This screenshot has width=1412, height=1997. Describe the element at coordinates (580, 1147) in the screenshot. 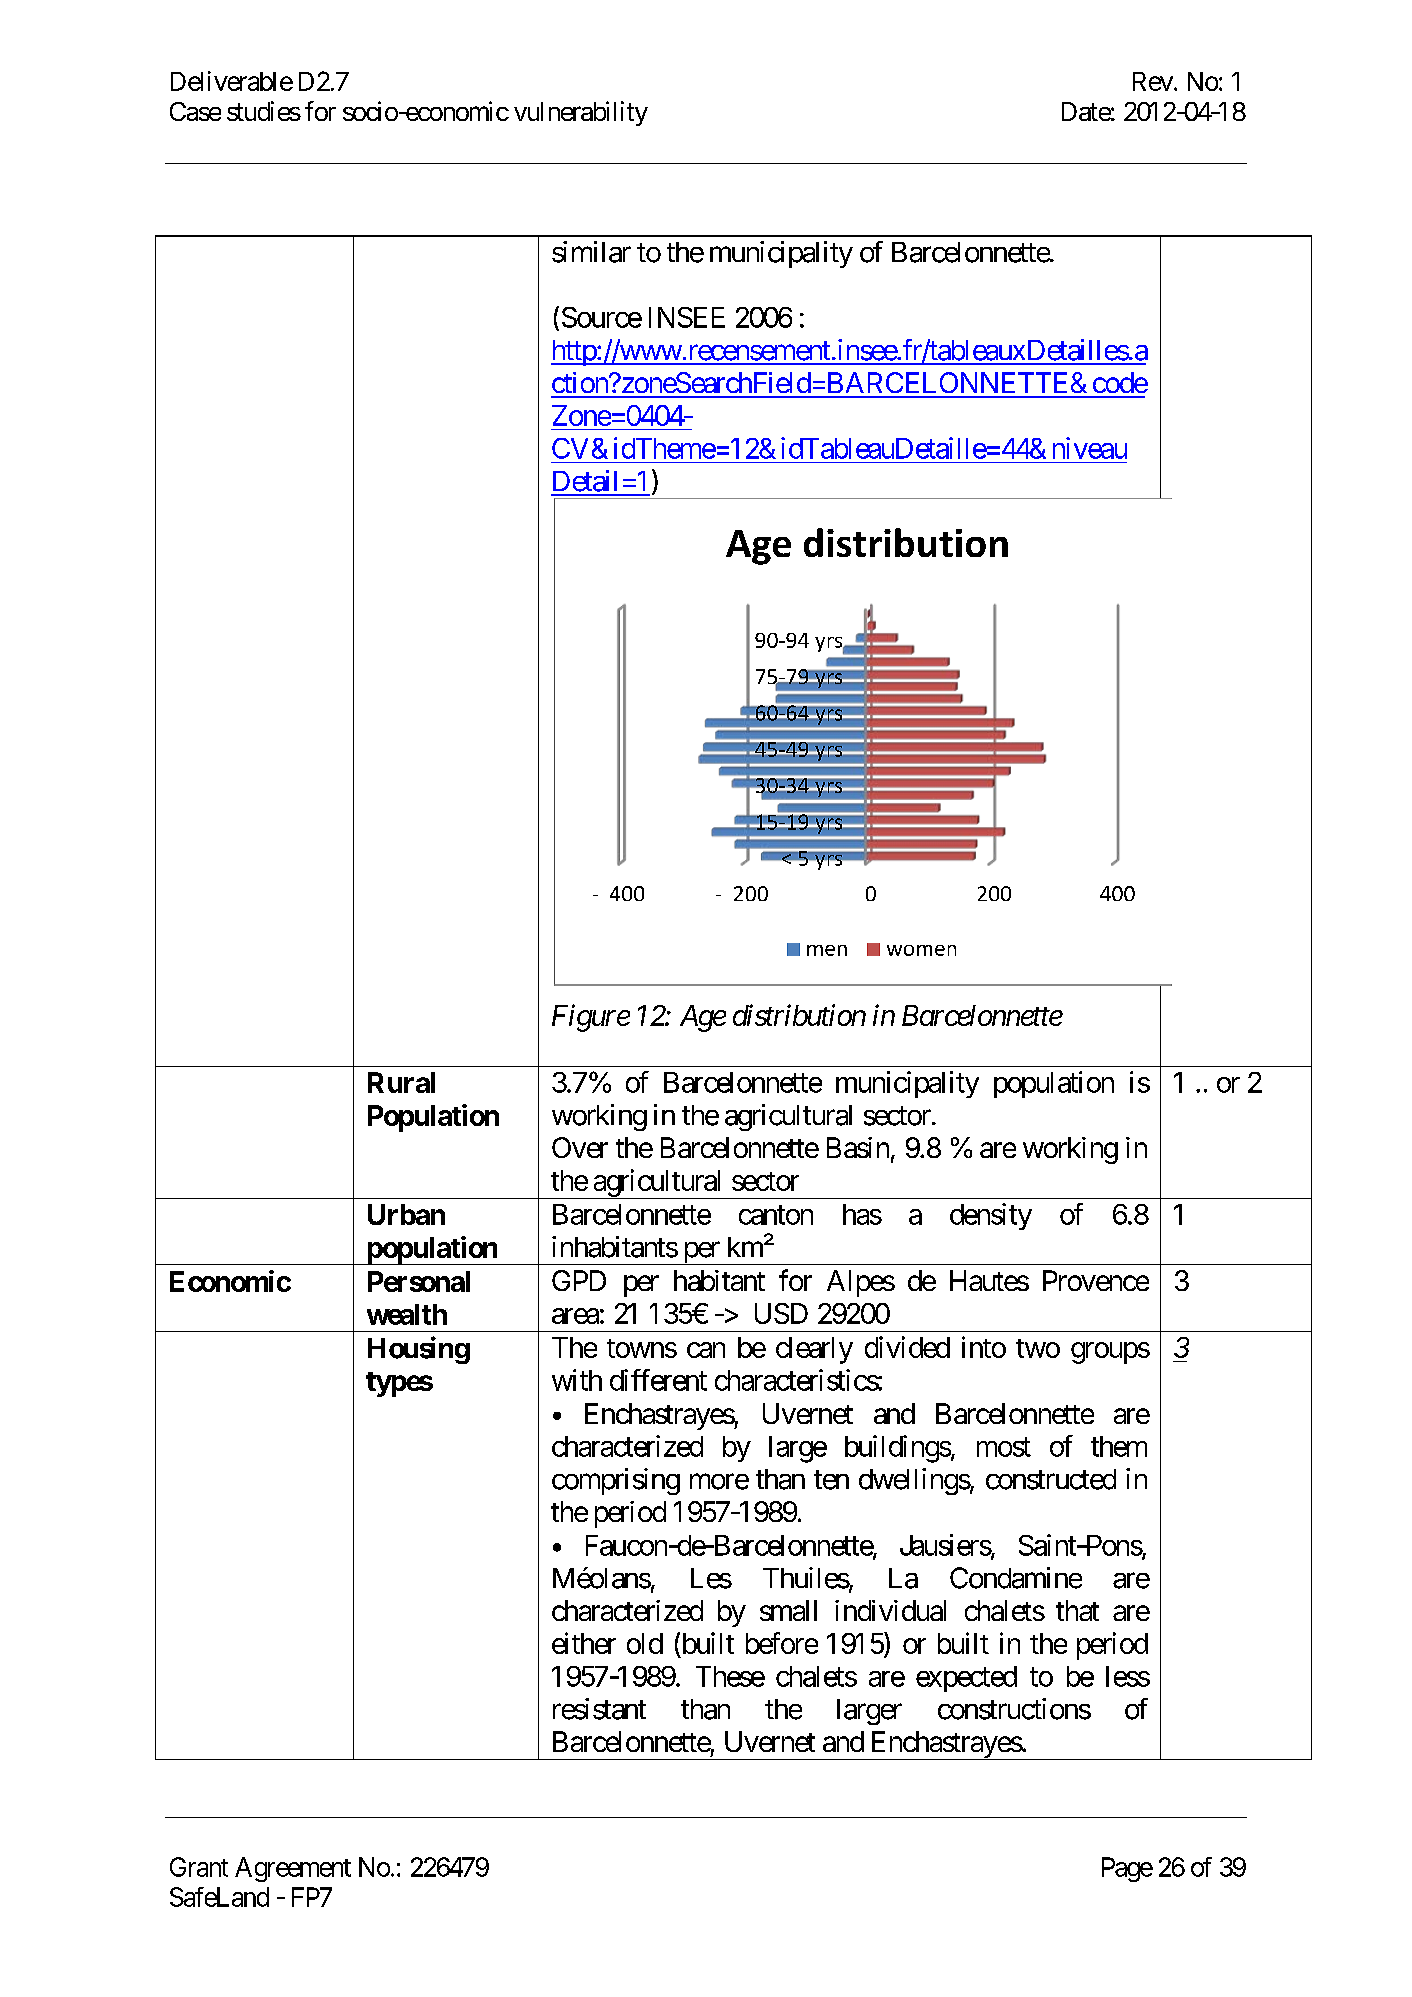

I see `Over` at that location.
